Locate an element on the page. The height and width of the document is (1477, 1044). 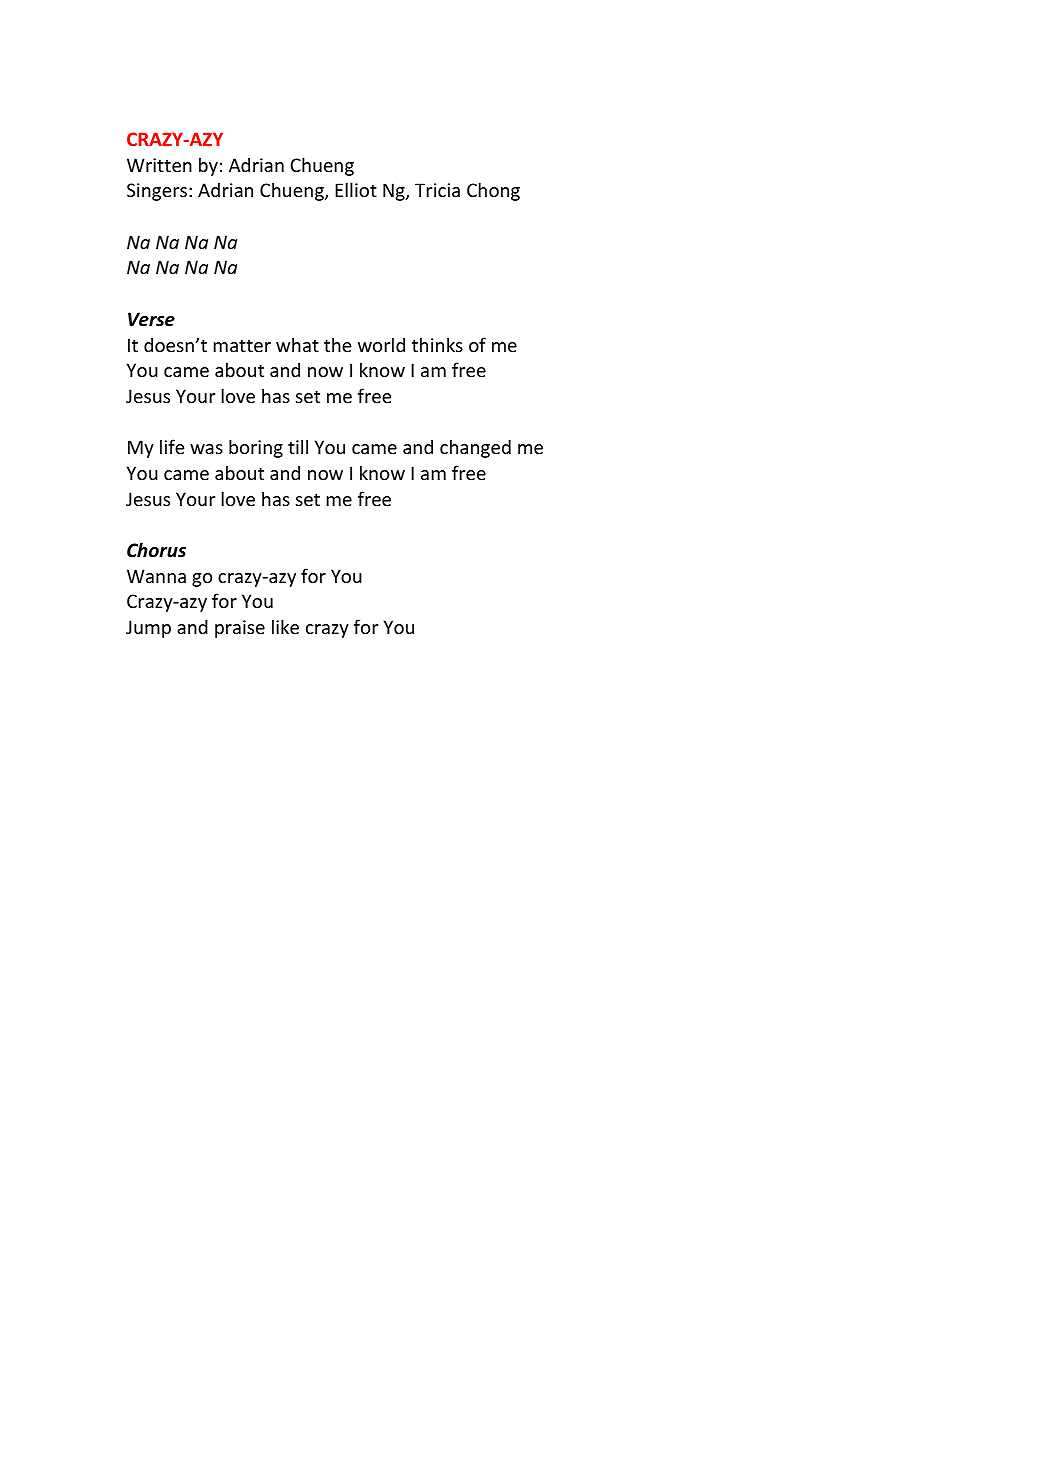
Verse is located at coordinates (151, 319).
